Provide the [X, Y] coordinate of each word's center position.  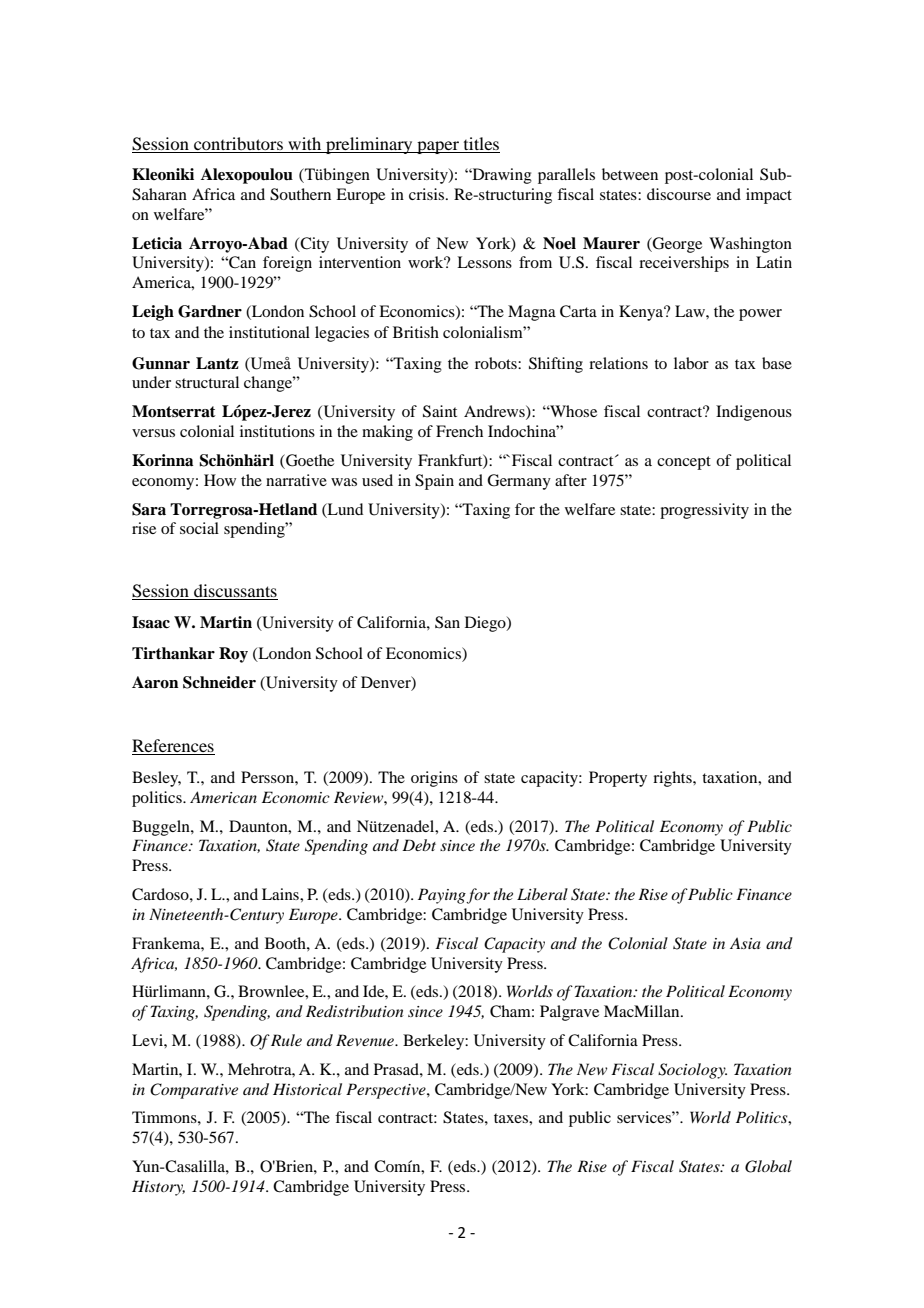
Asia [745, 943]
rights [673, 779]
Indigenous [754, 413]
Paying [442, 896]
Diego [486, 624]
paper [438, 147]
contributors [238, 143]
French [459, 431]
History [158, 1188]
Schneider [219, 682]
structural [207, 382]
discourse [679, 194]
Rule [286, 1040]
